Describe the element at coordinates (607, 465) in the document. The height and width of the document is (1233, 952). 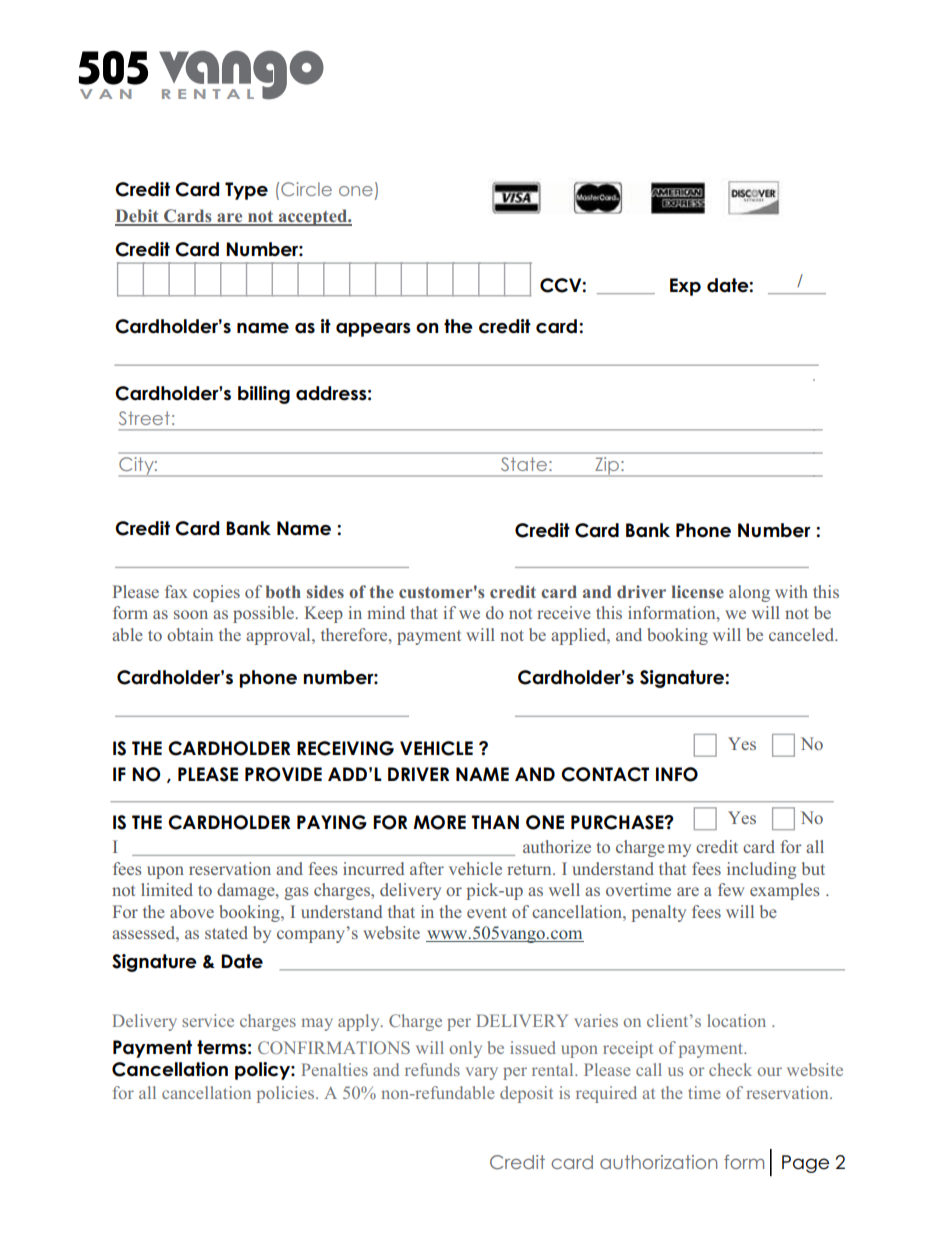
I see `Zip` at that location.
